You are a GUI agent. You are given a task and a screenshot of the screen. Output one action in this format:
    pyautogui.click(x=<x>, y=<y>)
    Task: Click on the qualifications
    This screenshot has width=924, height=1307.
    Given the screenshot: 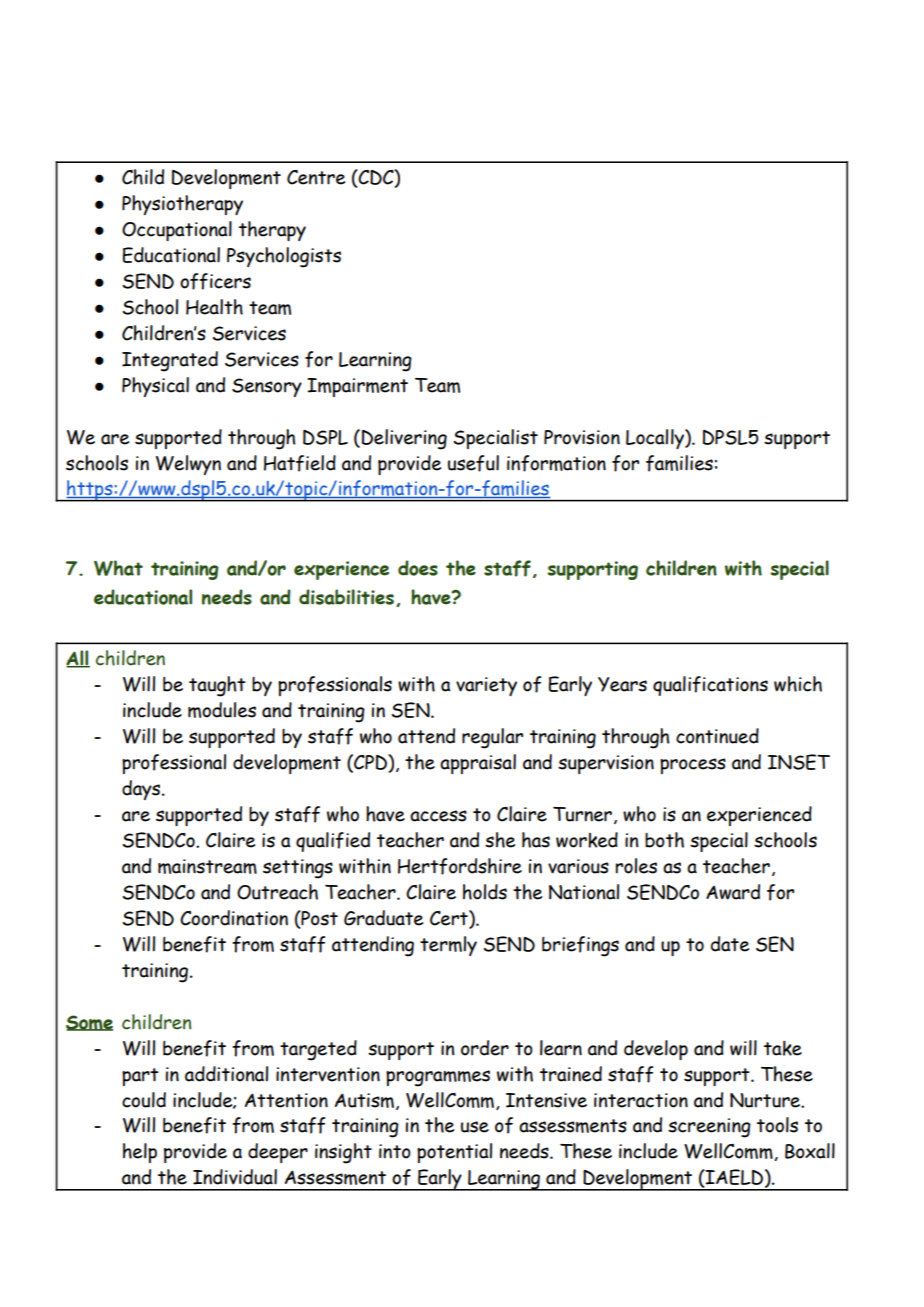 What is the action you would take?
    pyautogui.click(x=710, y=686)
